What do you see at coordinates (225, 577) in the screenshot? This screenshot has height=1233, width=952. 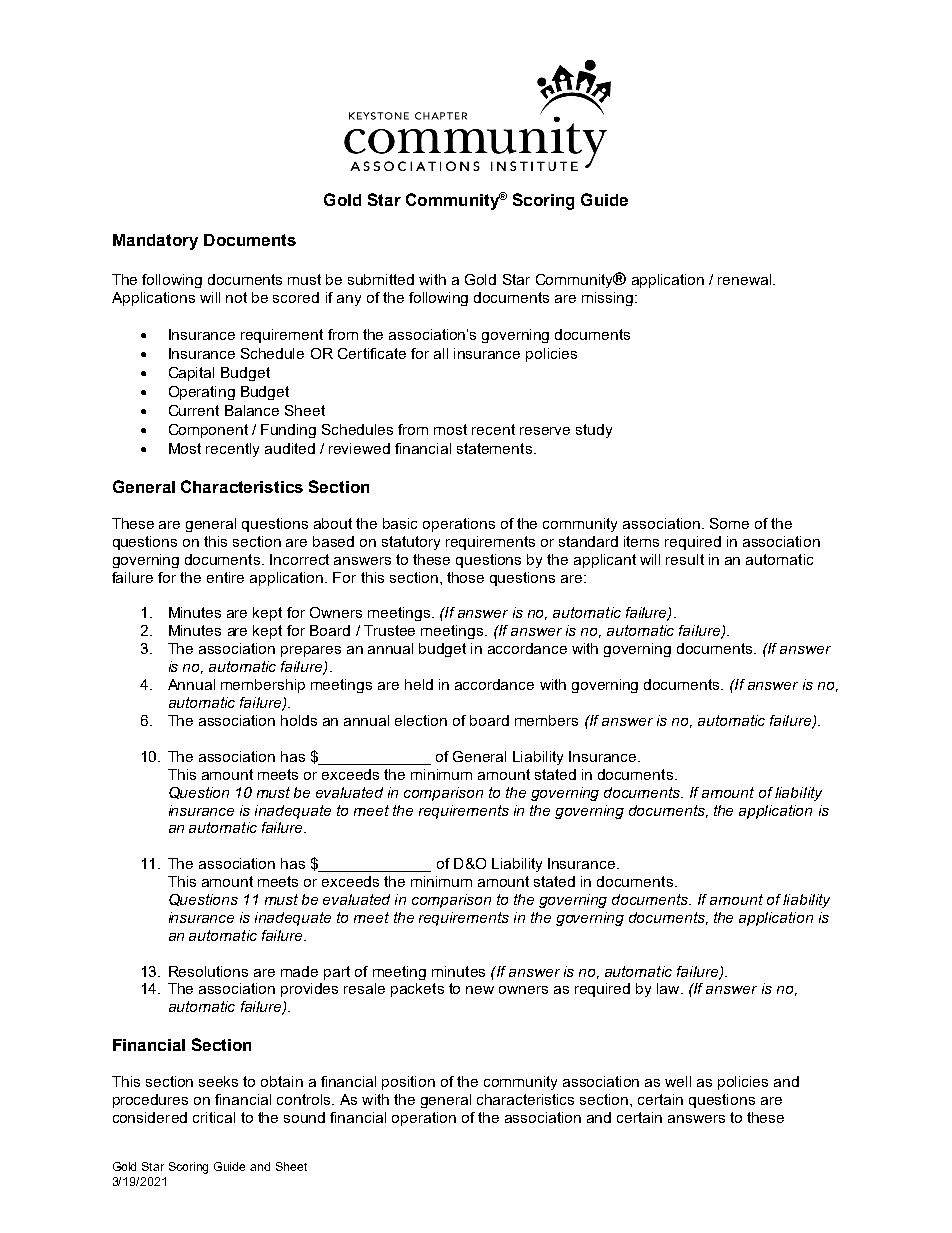 I see `entire` at bounding box center [225, 577].
